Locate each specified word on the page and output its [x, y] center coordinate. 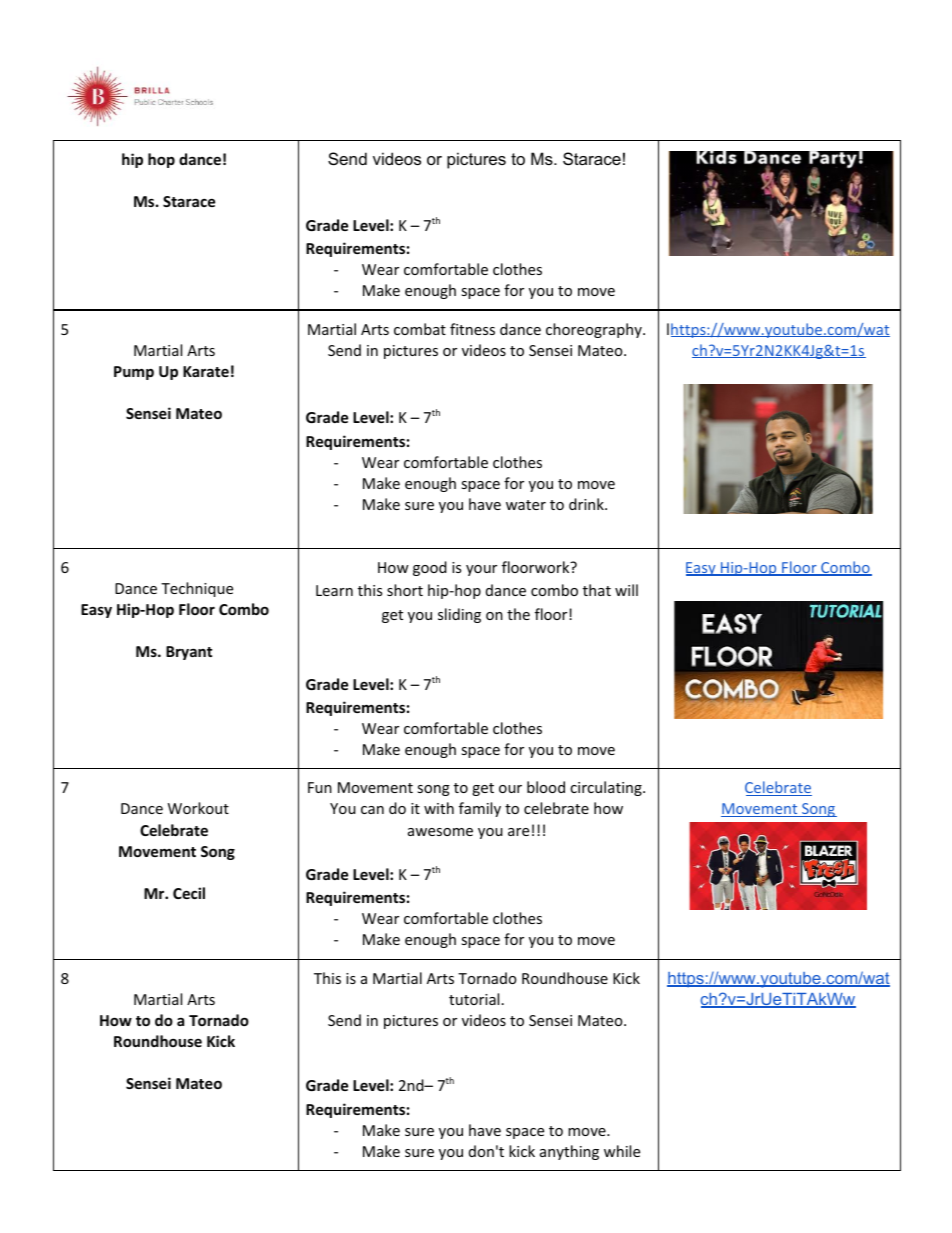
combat [420, 329]
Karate [206, 371]
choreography [595, 330]
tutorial [474, 999]
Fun [320, 787]
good [430, 568]
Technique [197, 589]
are [518, 832]
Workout [198, 808]
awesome [440, 832]
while [622, 1151]
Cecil [189, 893]
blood [546, 787]
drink [587, 504]
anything [569, 1152]
